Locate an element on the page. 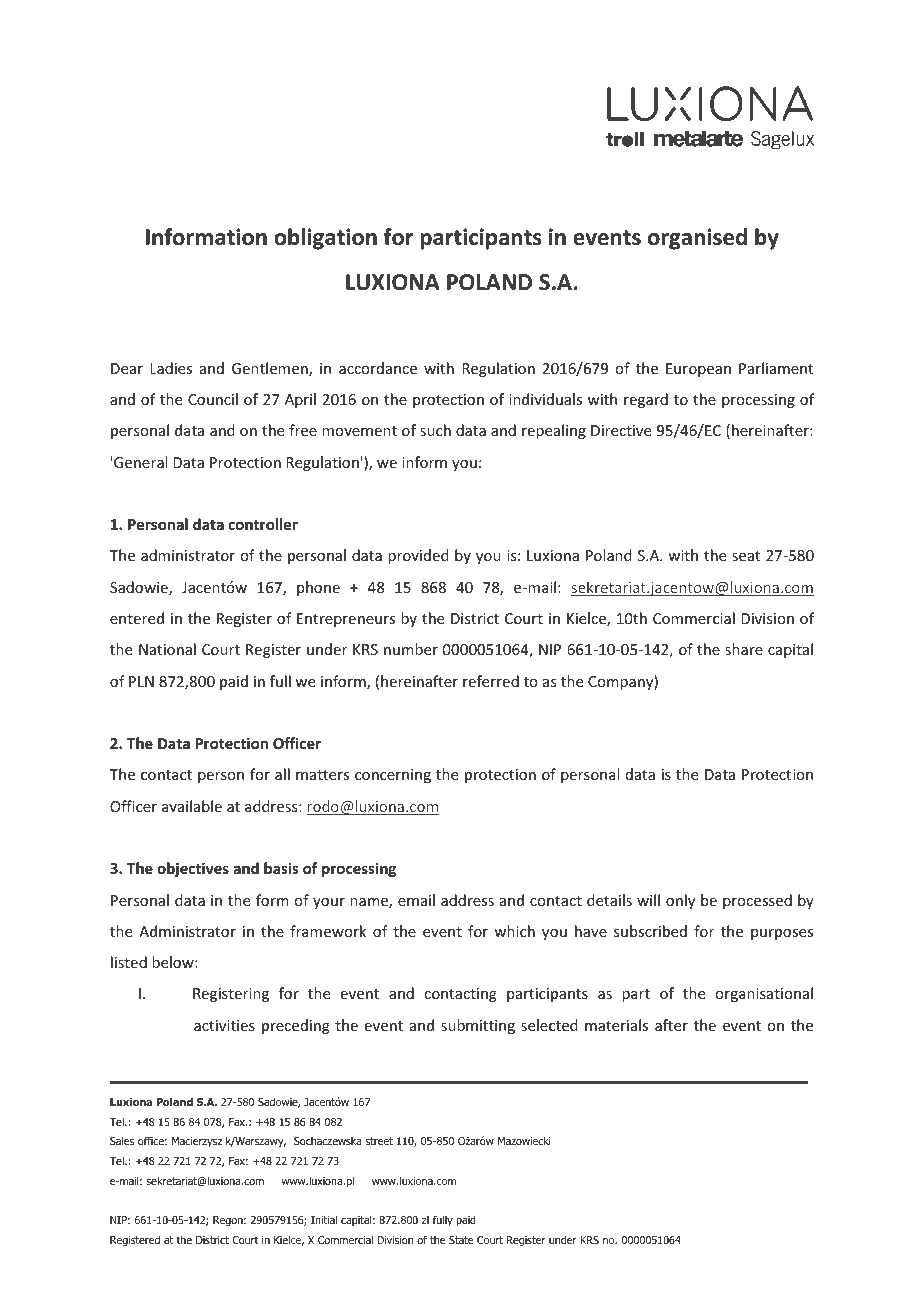 This document has width=924, height=1308. obligation is located at coordinates (325, 239).
